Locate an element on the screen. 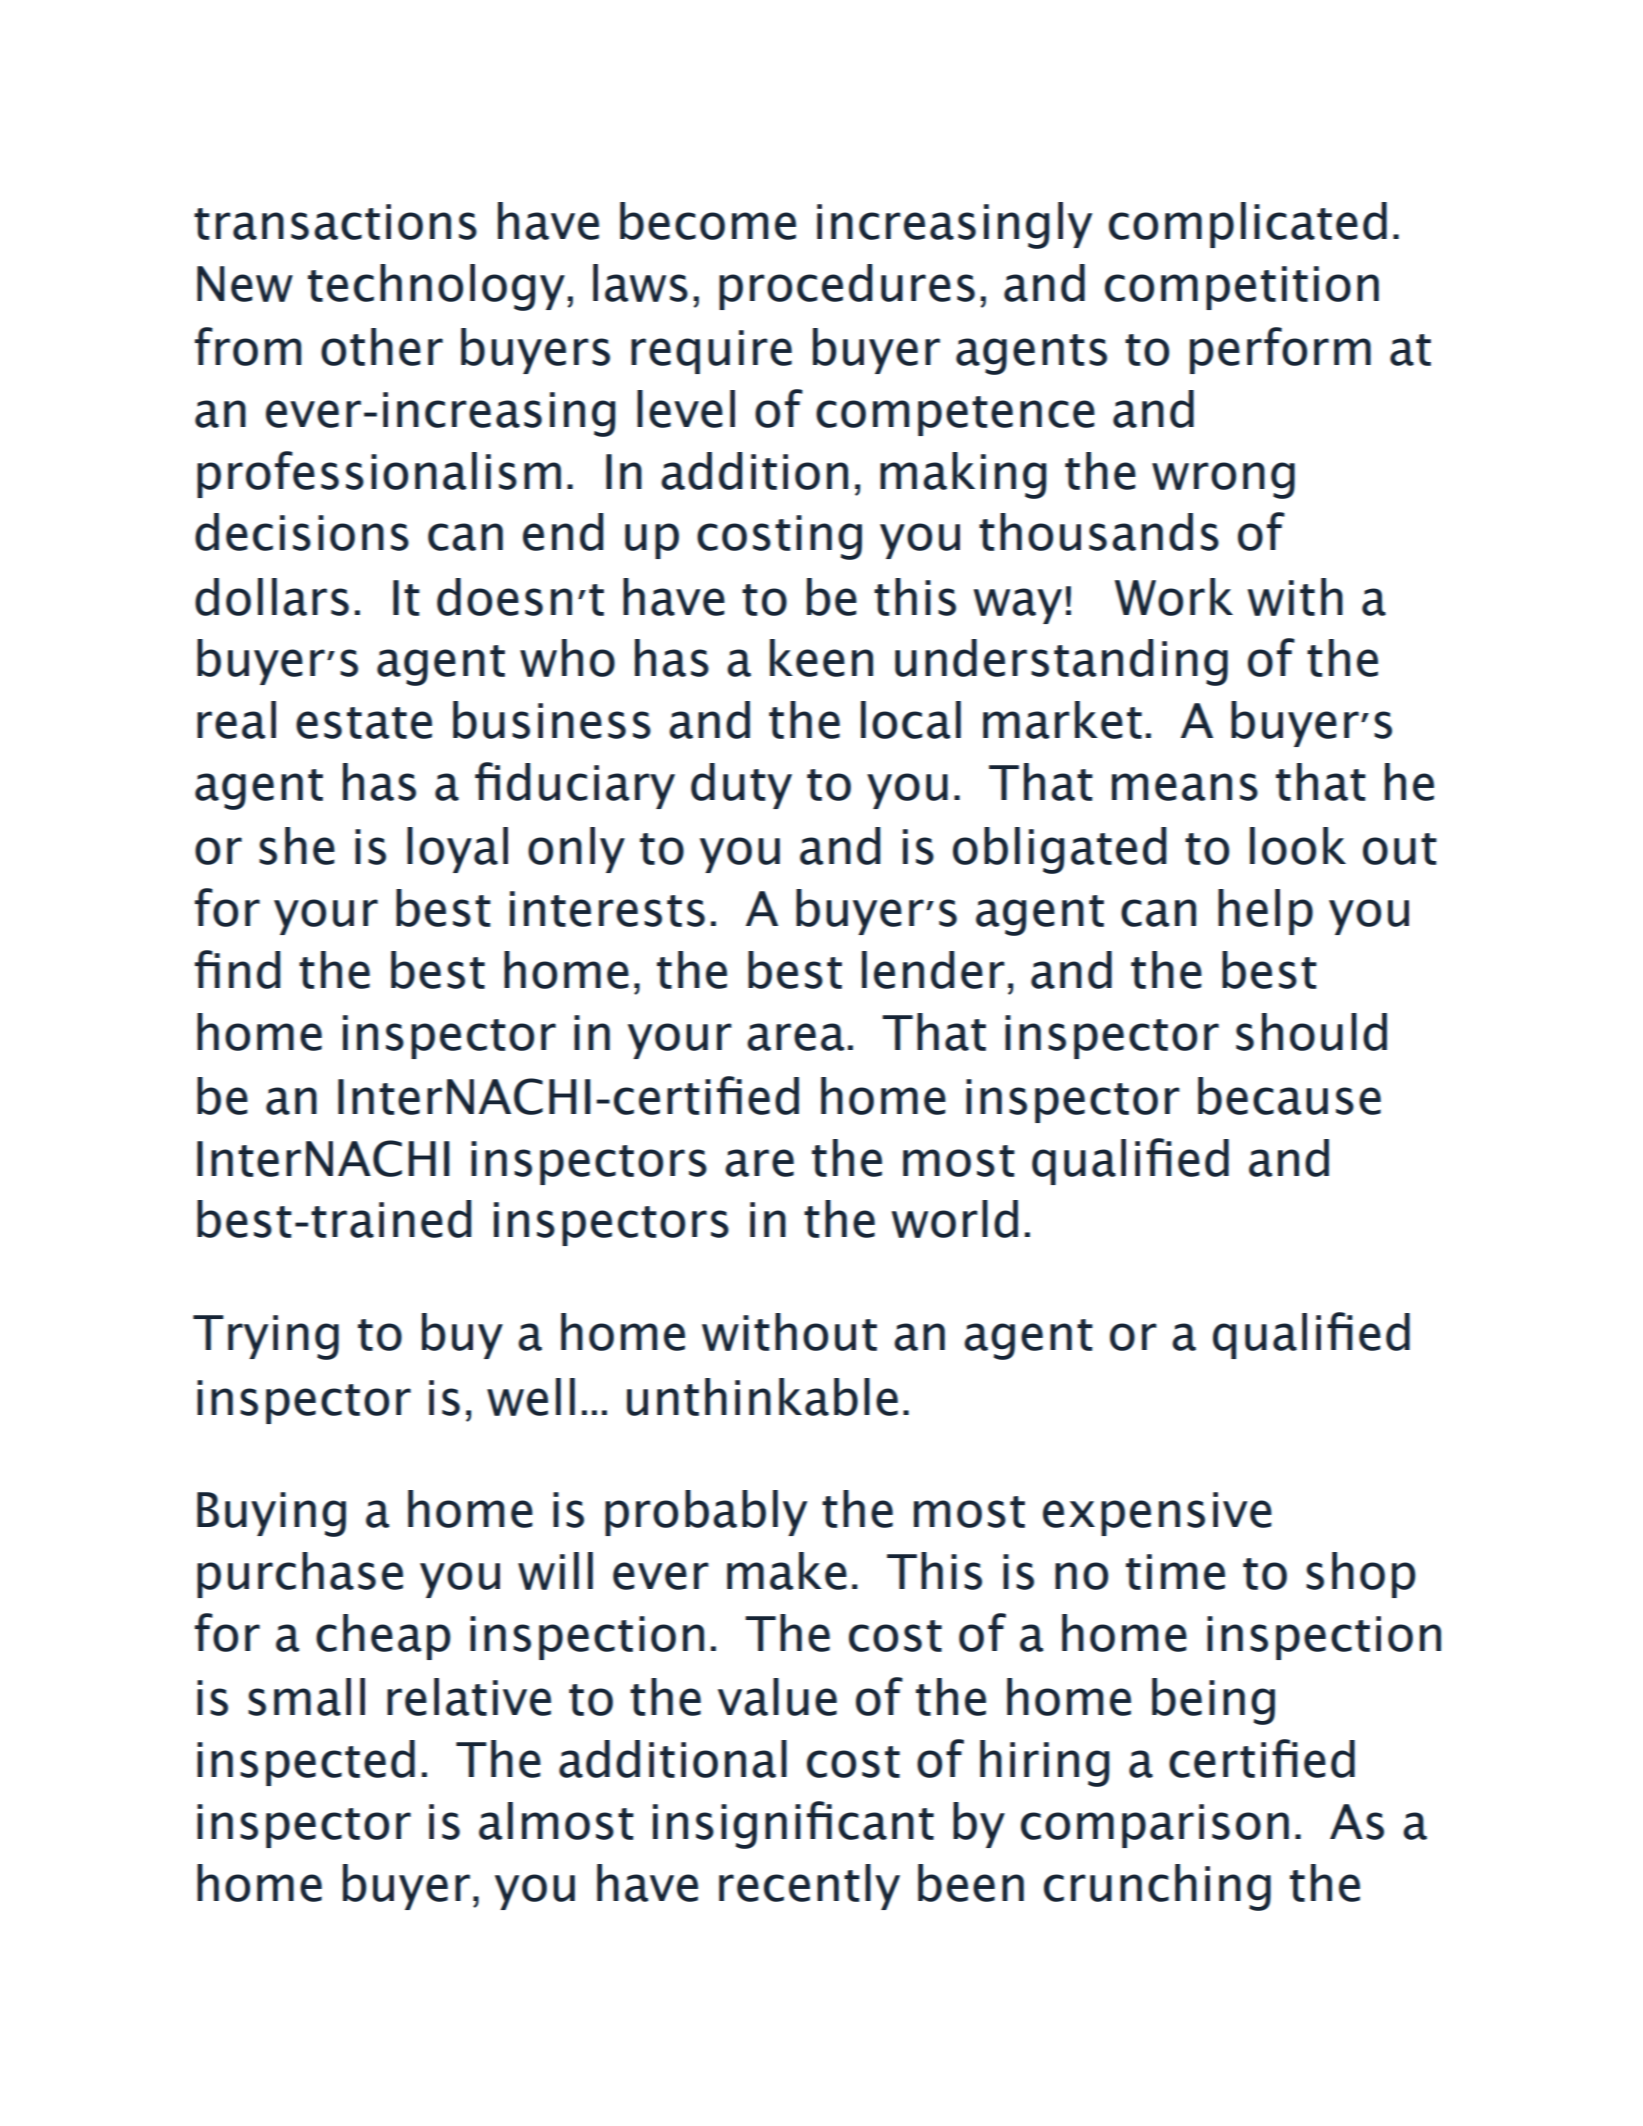 The height and width of the screenshot is (2126, 1643). duty is located at coordinates (741, 786).
